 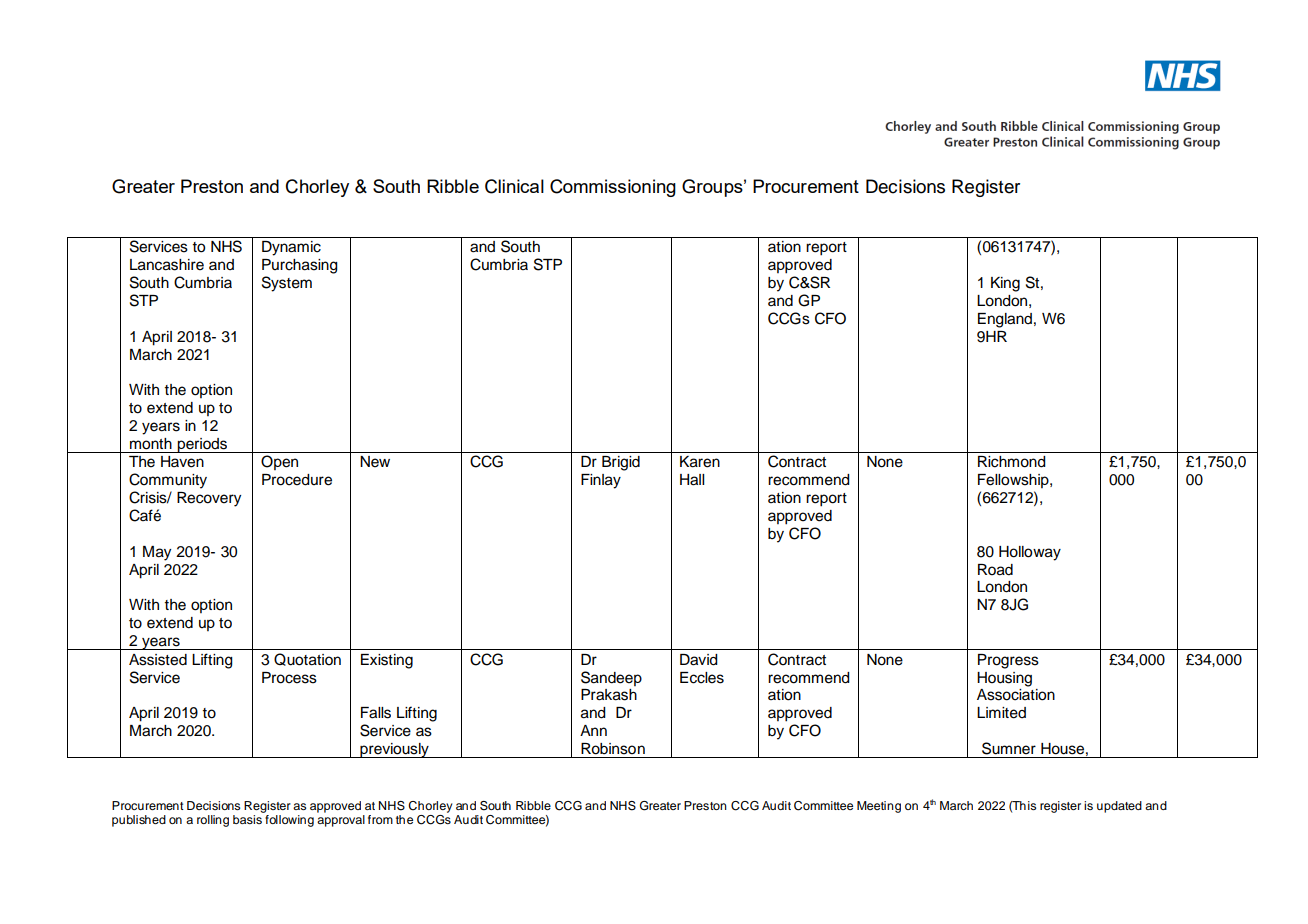 I want to click on Hall, so click(x=692, y=480).
